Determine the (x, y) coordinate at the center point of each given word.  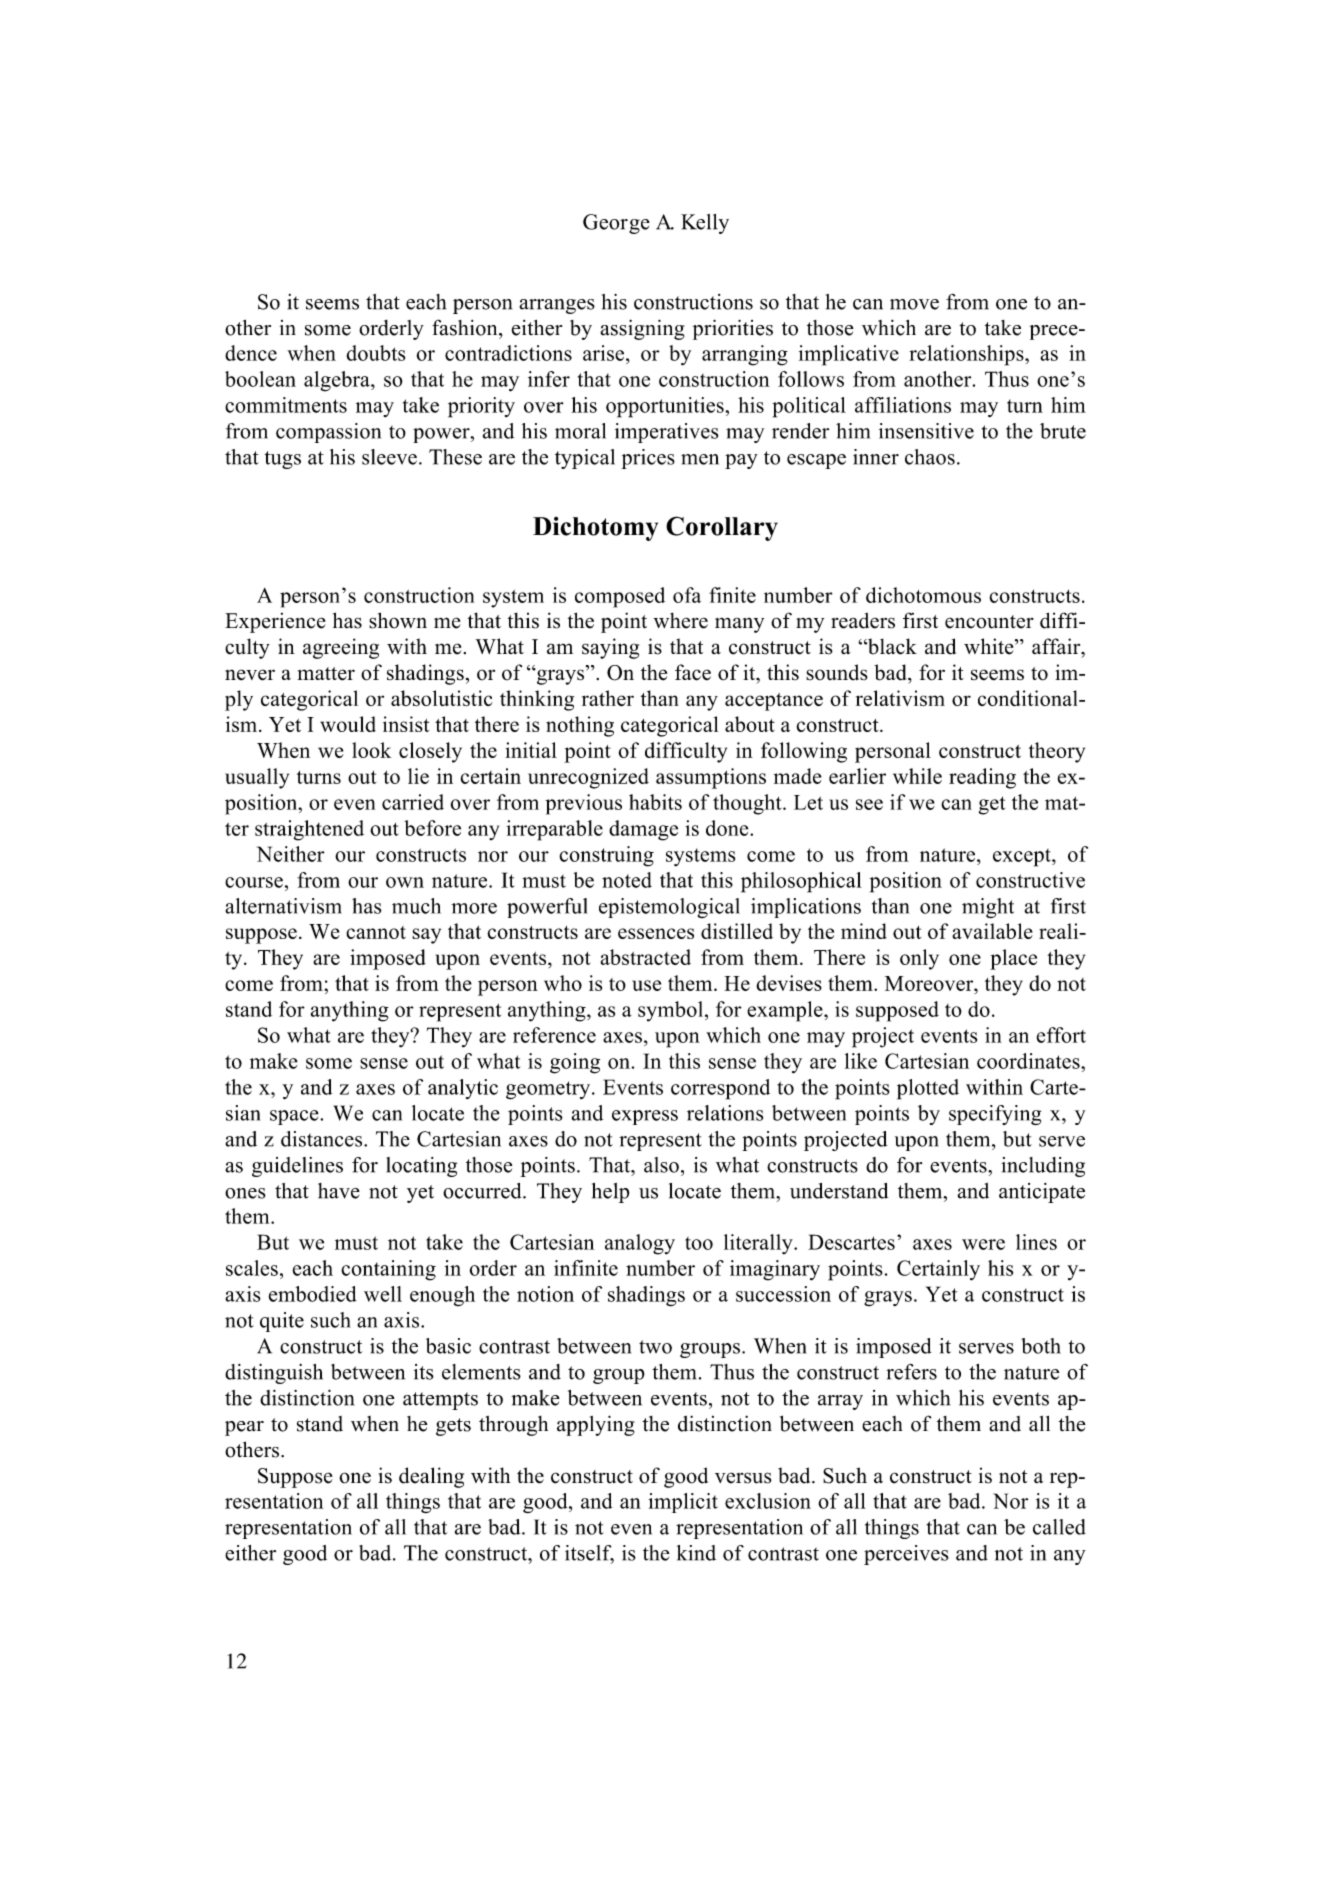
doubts (376, 353)
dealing (431, 1477)
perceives (906, 1555)
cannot (376, 932)
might (988, 908)
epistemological (669, 908)
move (914, 304)
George (616, 224)
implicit (683, 1503)
